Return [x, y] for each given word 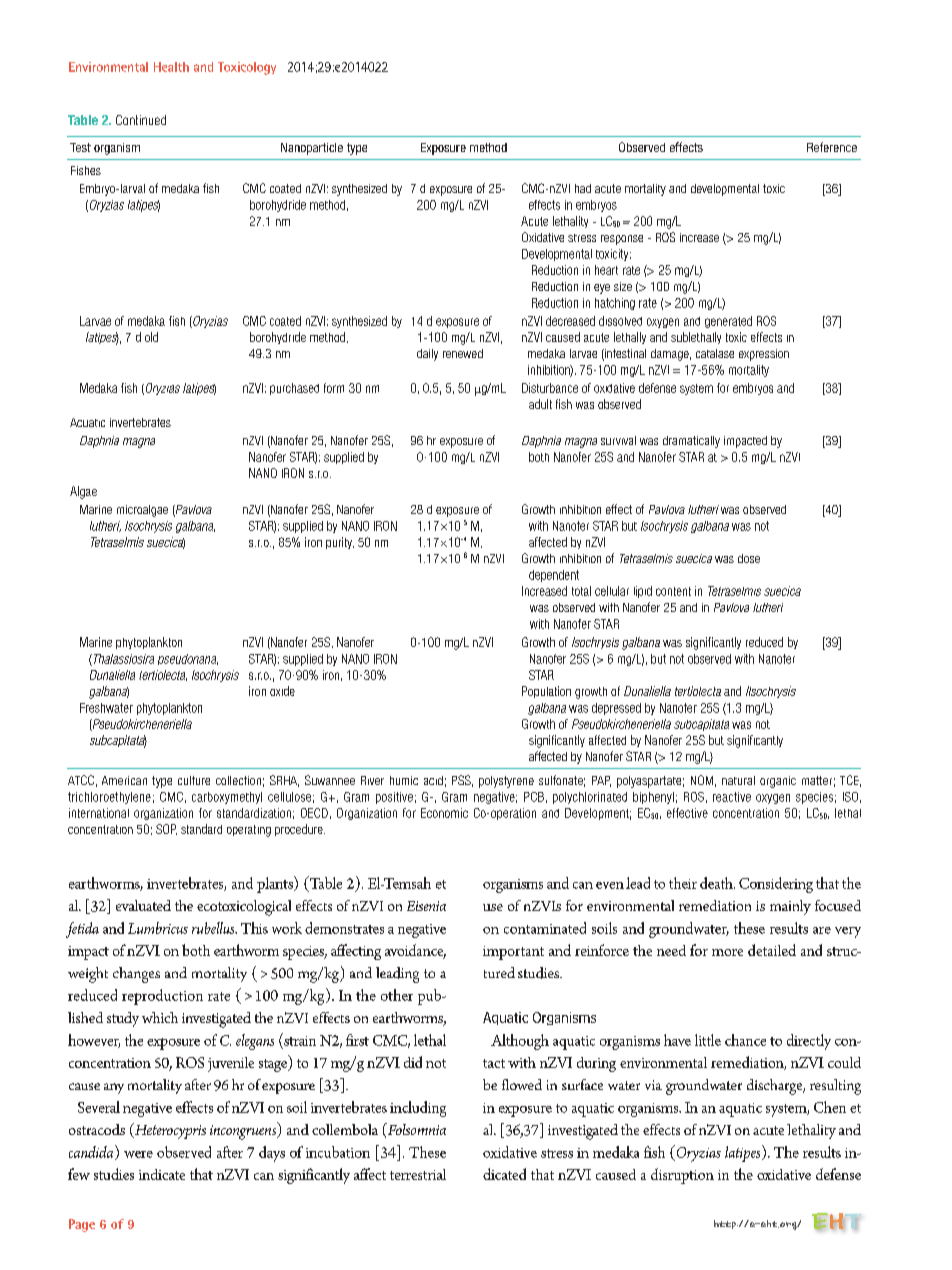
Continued [141, 120]
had [583, 188]
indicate [162, 1174]
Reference [832, 147]
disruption [682, 1176]
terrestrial [418, 1174]
